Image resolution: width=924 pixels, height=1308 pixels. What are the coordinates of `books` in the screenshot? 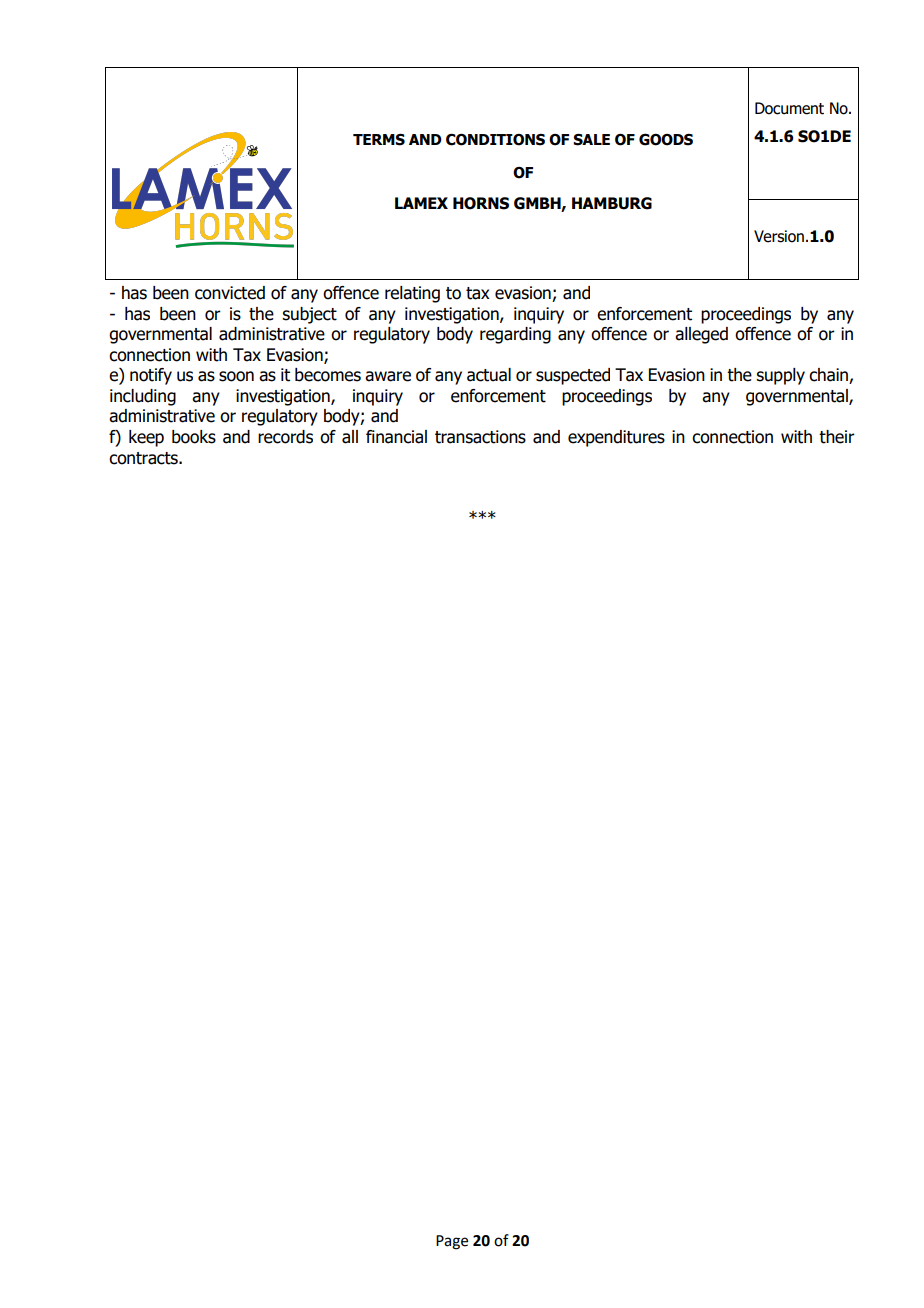 It's located at (194, 437).
